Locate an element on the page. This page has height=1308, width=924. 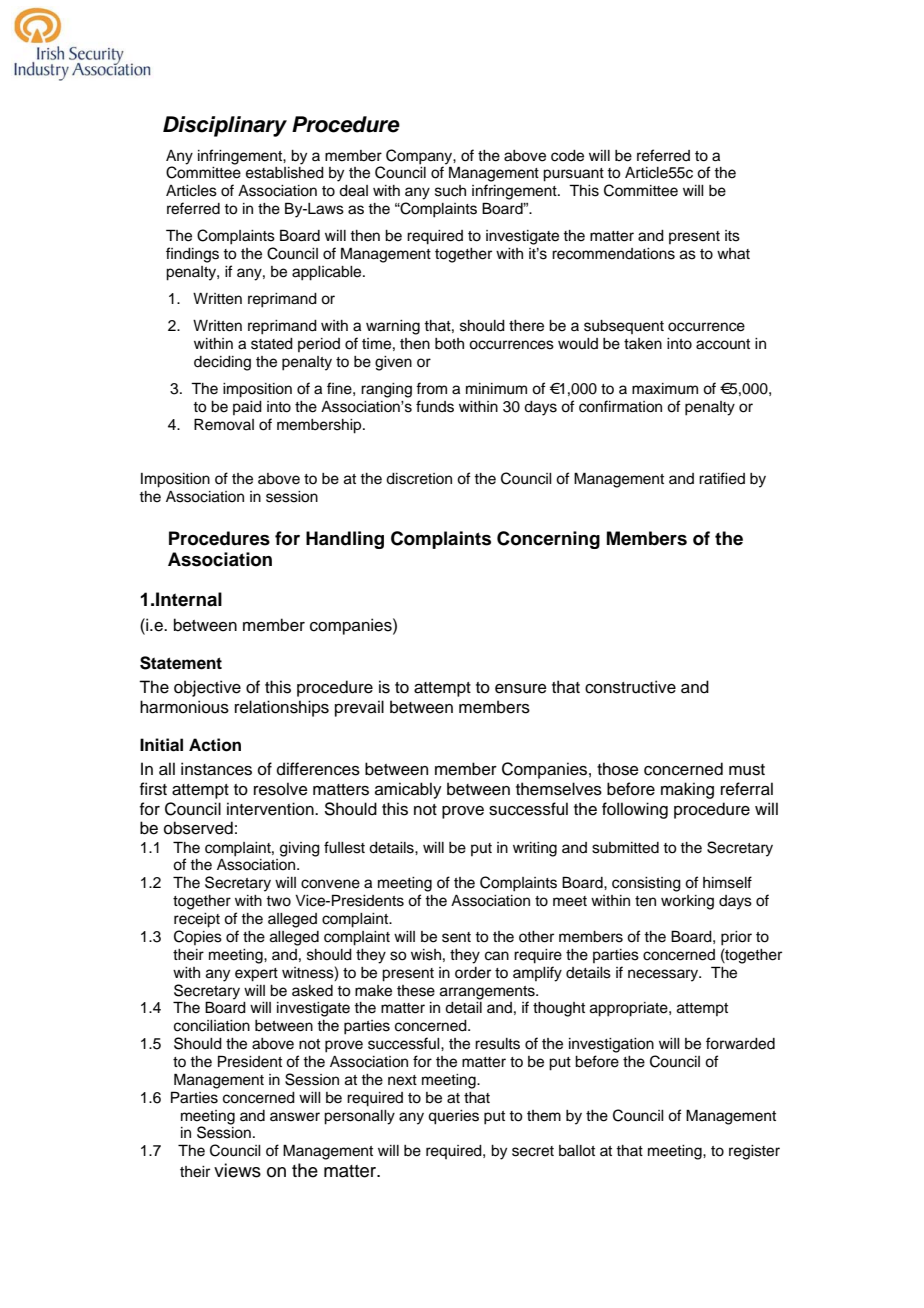
ensure is located at coordinates (521, 689).
